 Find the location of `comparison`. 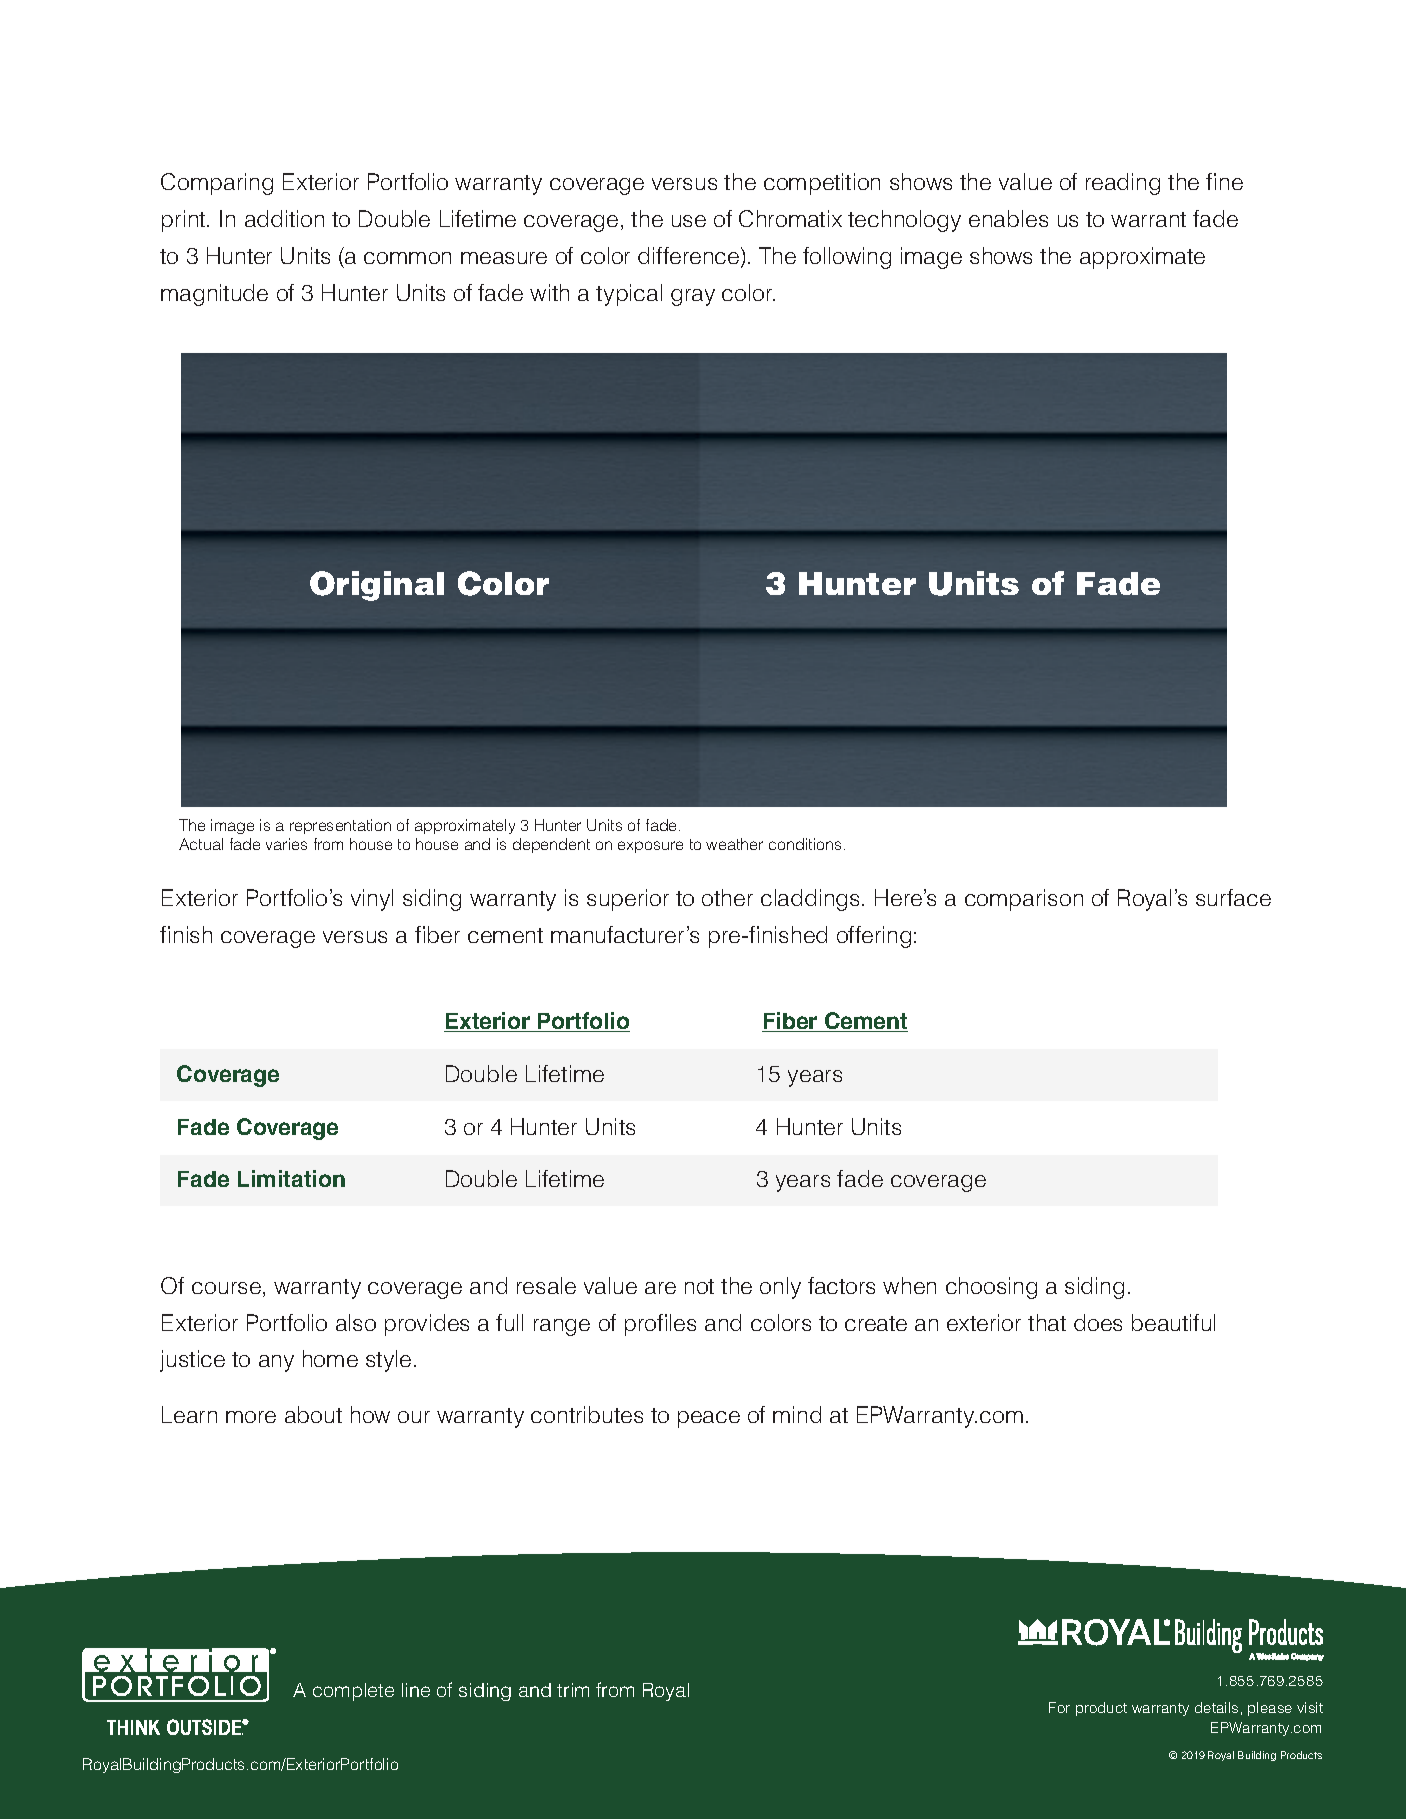

comparison is located at coordinates (1024, 900).
